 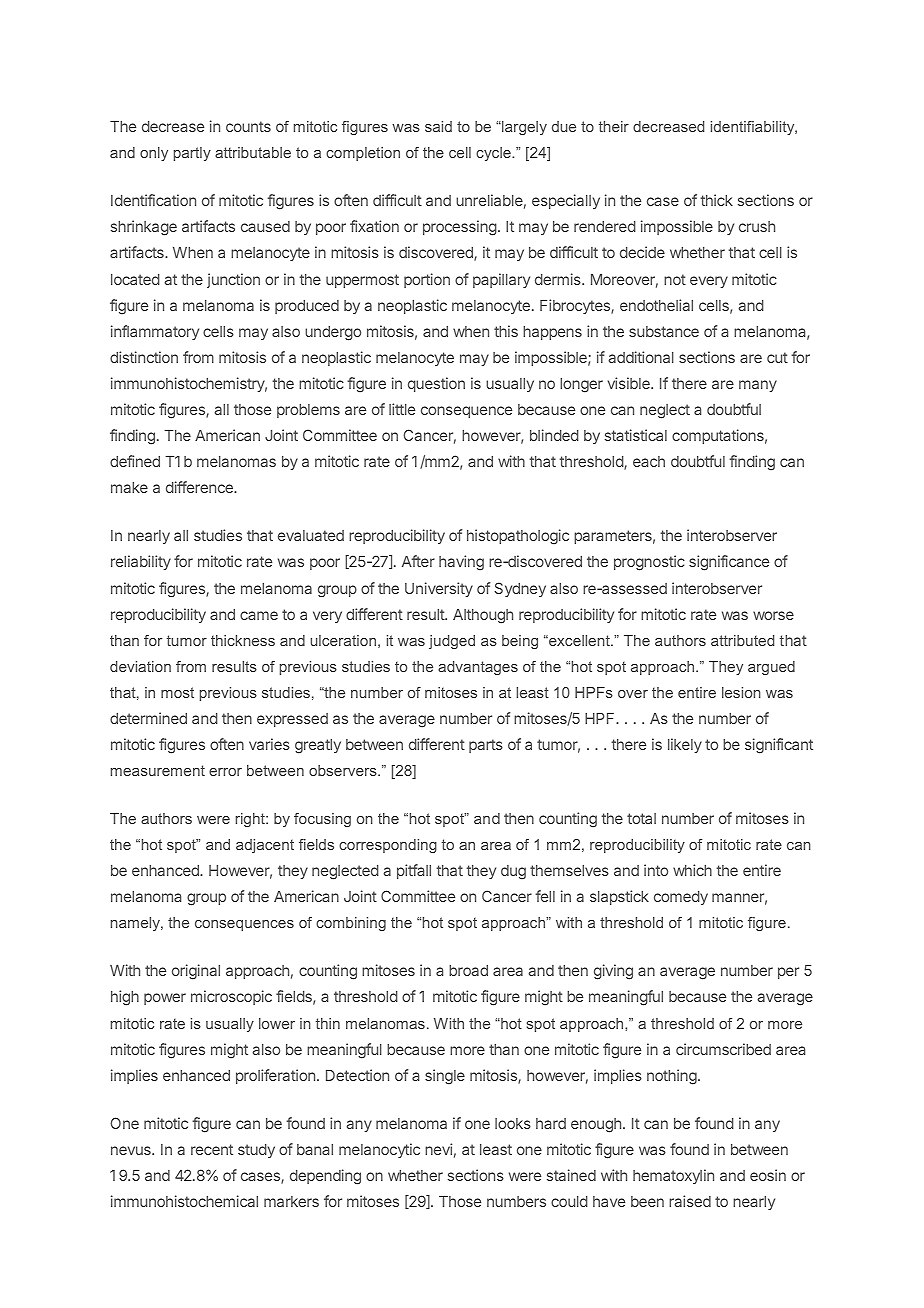 I want to click on recent, so click(x=212, y=1149).
